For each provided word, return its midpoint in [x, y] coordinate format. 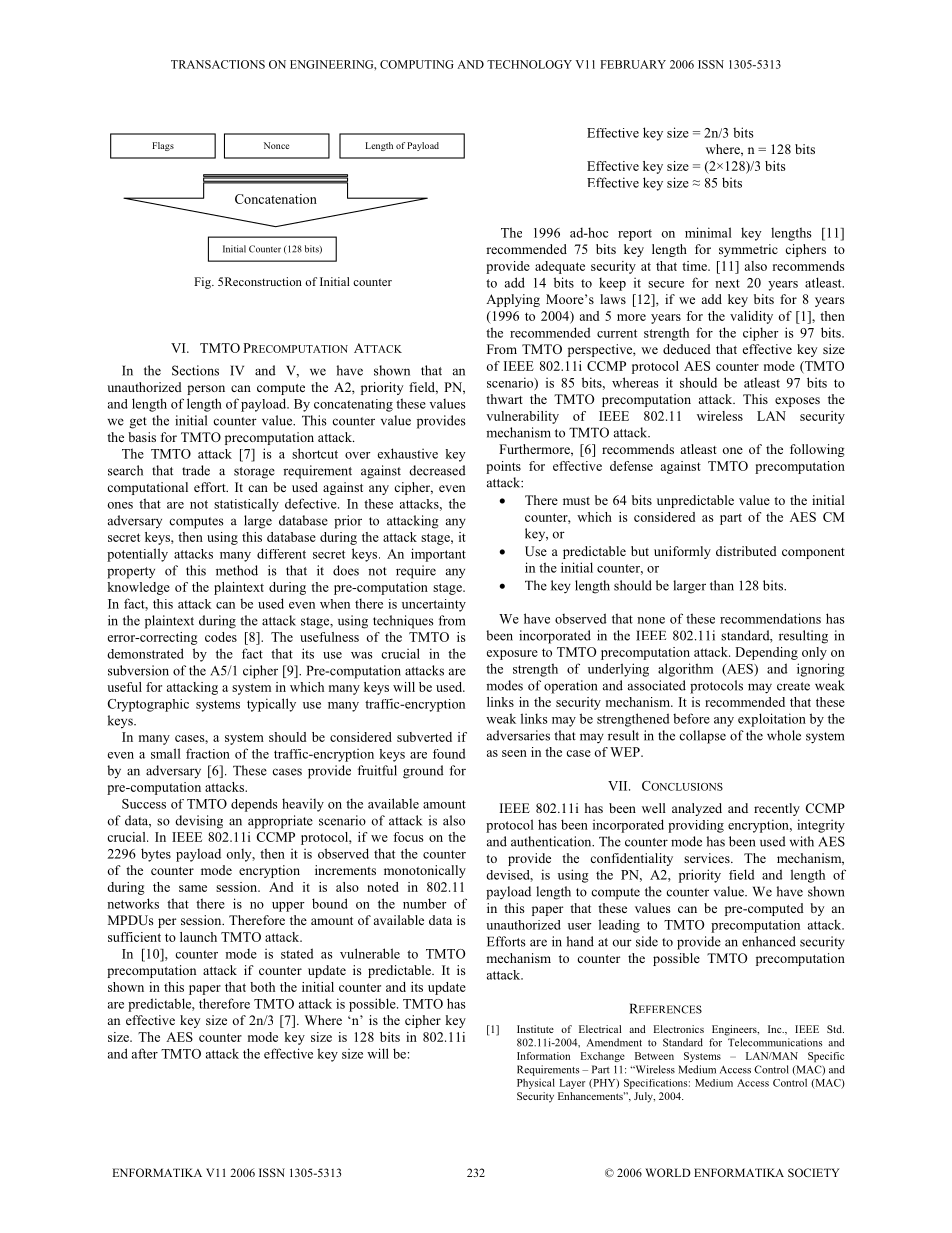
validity [751, 317]
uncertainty [434, 605]
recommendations [770, 618]
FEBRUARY [633, 64]
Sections [195, 370]
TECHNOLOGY [529, 64]
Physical [536, 1083]
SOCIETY [814, 1172]
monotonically [425, 871]
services [708, 858]
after [145, 1053]
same [193, 888]
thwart [504, 399]
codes [221, 637]
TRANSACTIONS [218, 64]
